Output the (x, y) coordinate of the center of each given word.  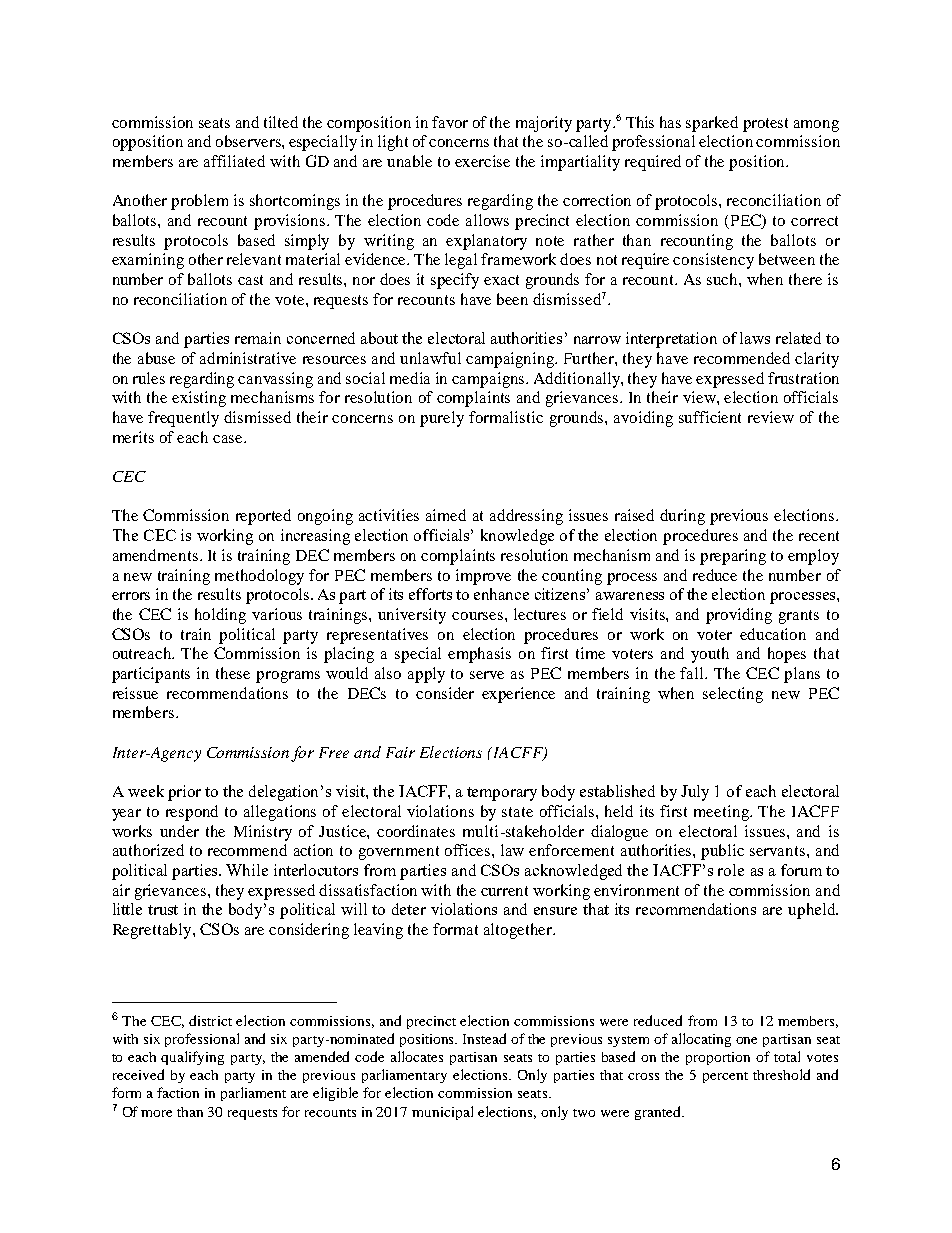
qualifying (192, 1058)
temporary (502, 794)
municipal (442, 1113)
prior (184, 793)
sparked (712, 124)
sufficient (710, 417)
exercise (482, 161)
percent (725, 1077)
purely (442, 419)
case (229, 439)
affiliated (234, 161)
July (695, 793)
